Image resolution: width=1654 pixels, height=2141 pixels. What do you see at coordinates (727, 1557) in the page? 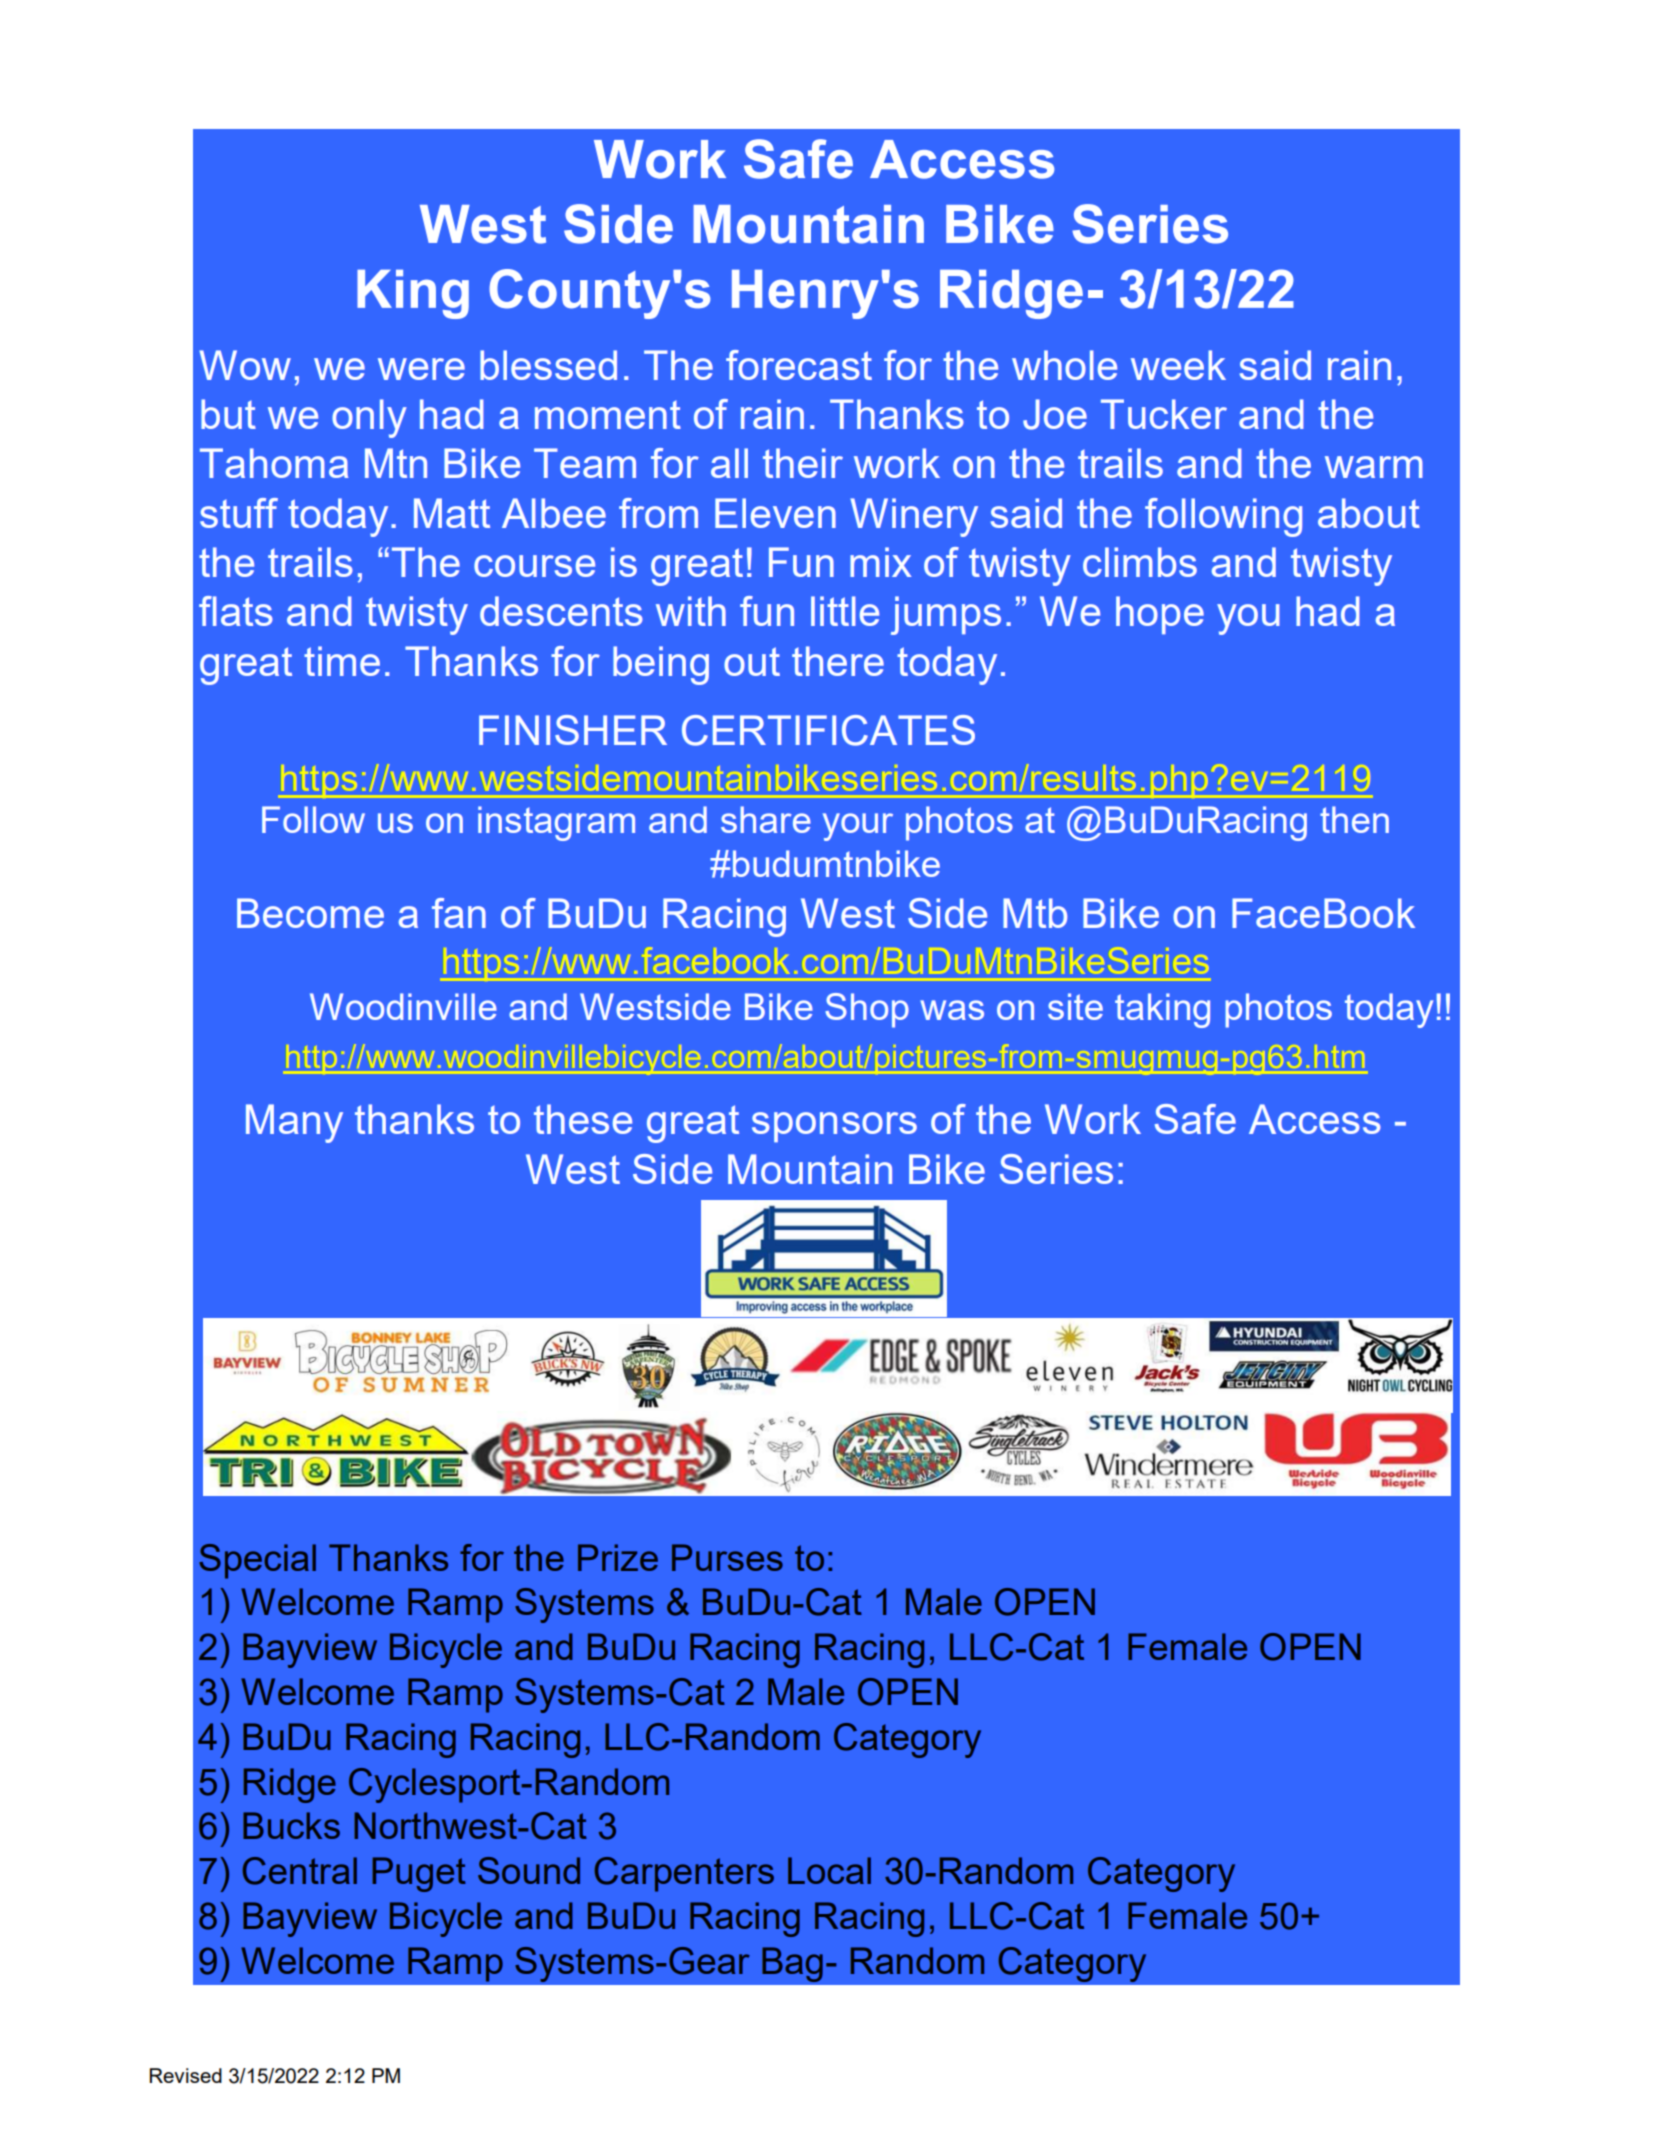
I see `Purses` at bounding box center [727, 1557].
